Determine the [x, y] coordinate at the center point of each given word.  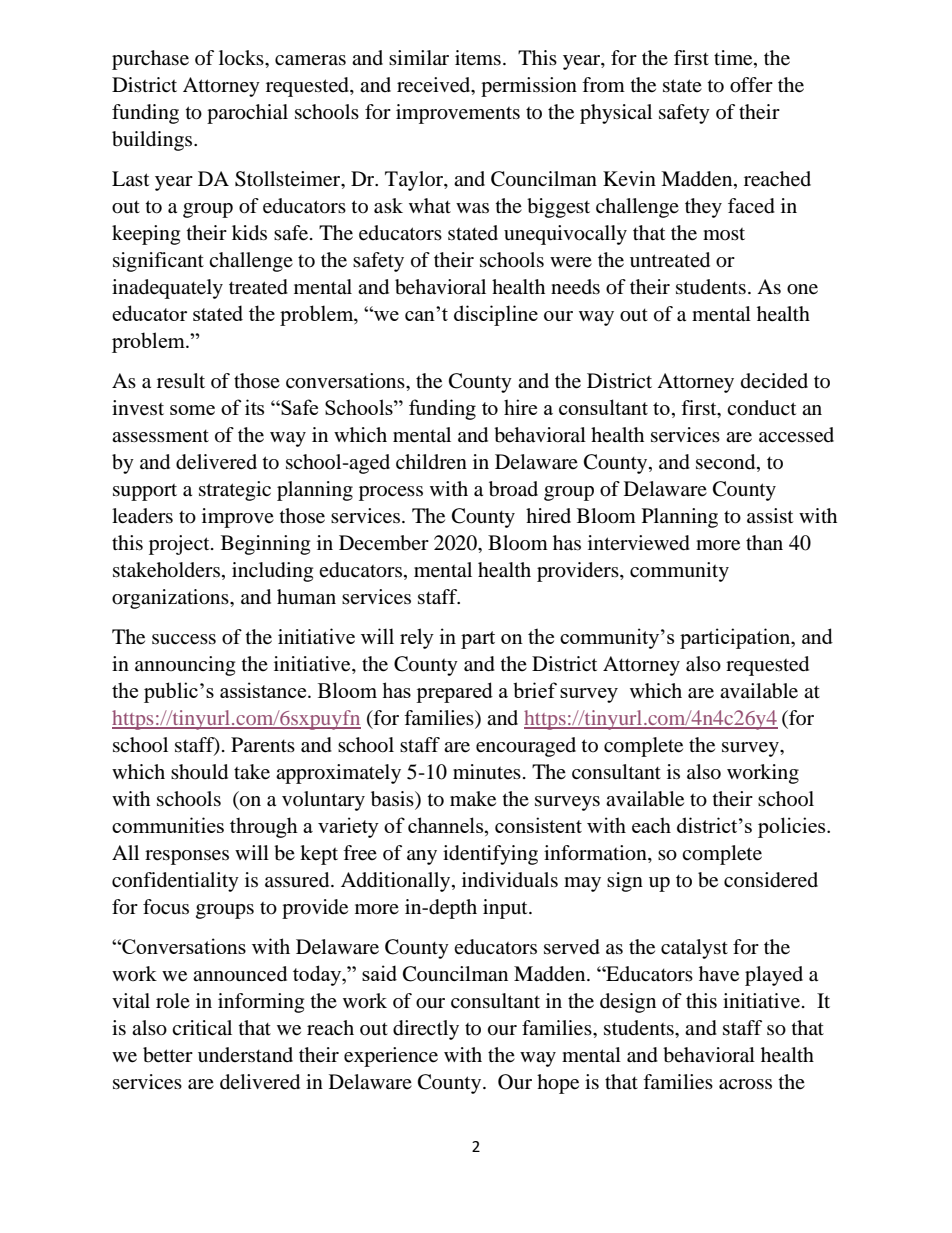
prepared [454, 692]
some [192, 410]
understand [245, 1055]
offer [751, 85]
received [435, 86]
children [431, 461]
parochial [247, 114]
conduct [761, 408]
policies [793, 827]
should [199, 772]
